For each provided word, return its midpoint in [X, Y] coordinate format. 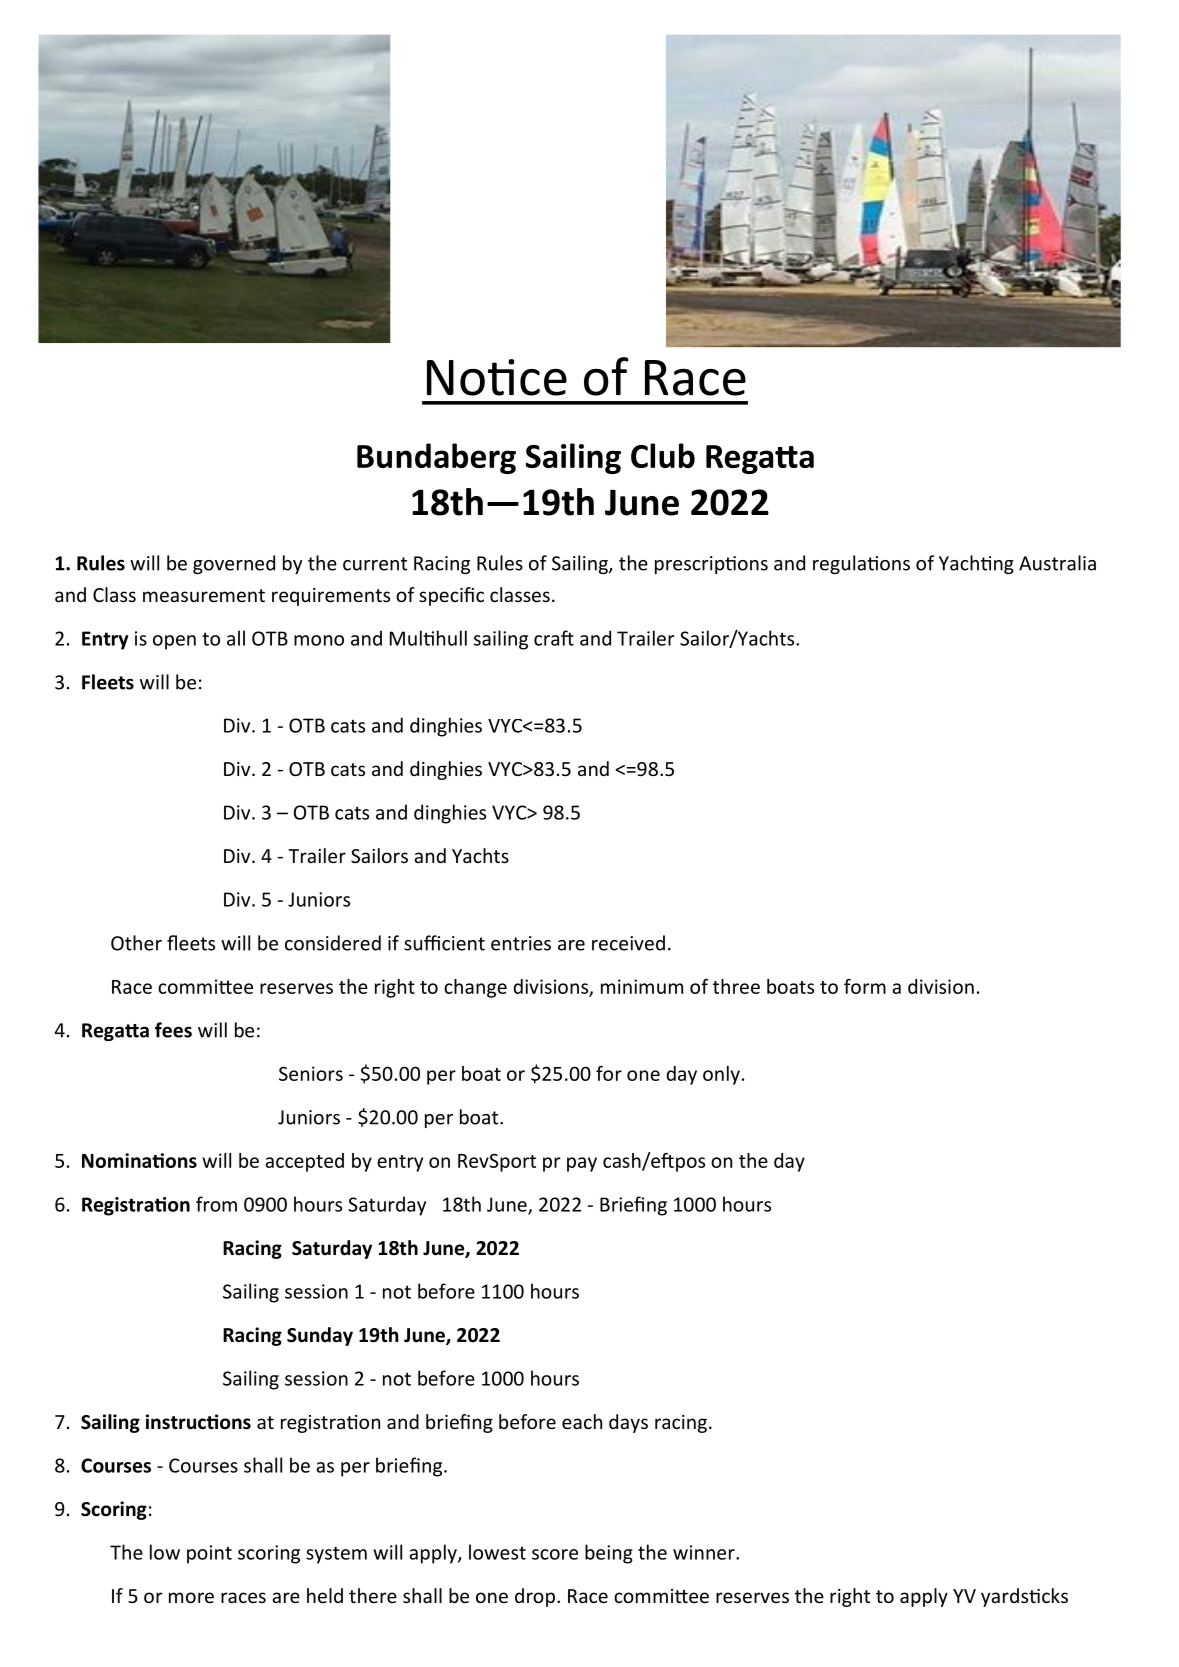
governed [234, 564]
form [865, 986]
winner [705, 1552]
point [209, 1554]
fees [173, 1030]
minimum [642, 986]
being [609, 1554]
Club [663, 455]
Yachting [976, 564]
